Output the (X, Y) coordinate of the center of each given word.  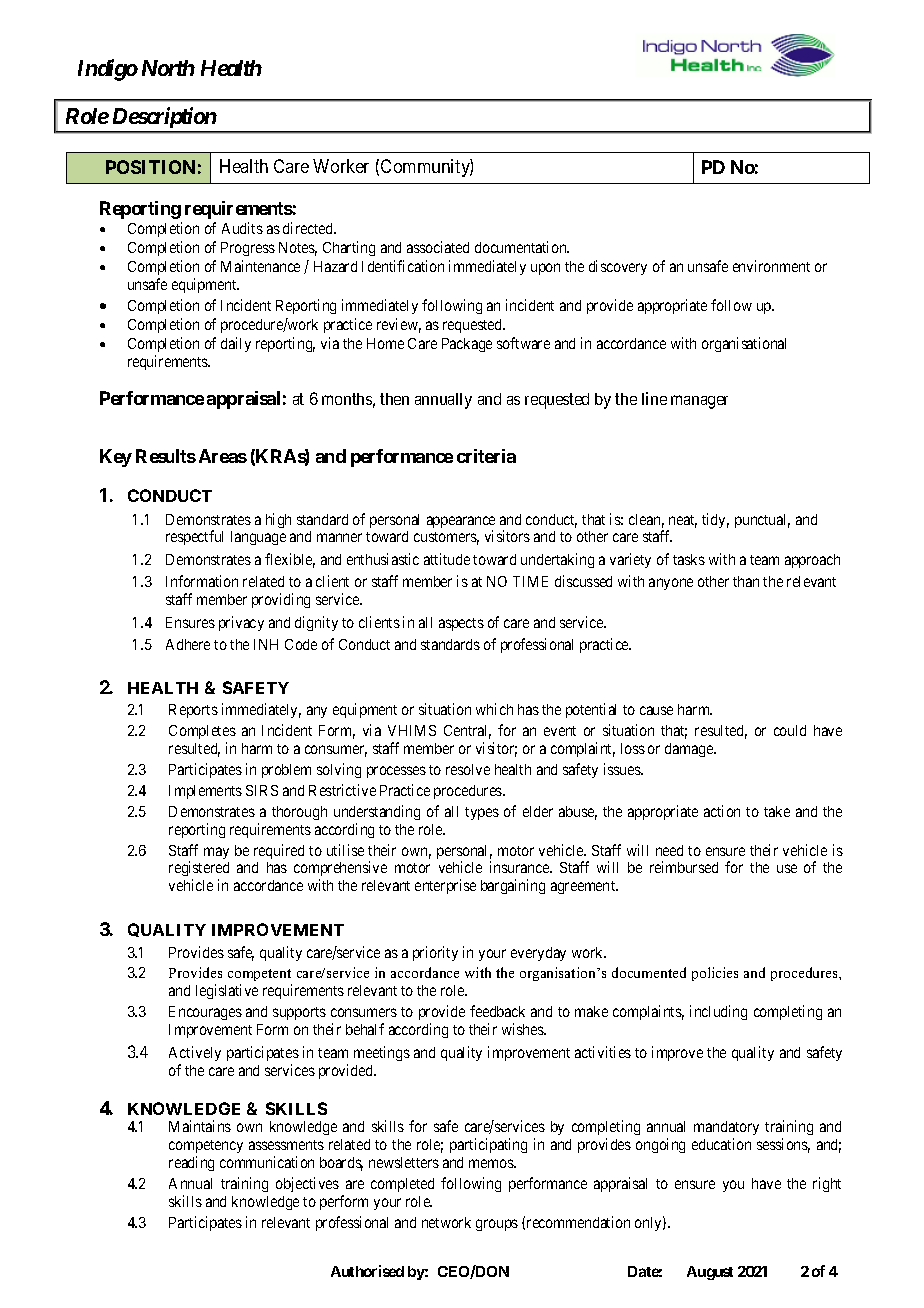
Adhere (188, 644)
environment (771, 266)
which (494, 709)
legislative (227, 991)
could (790, 730)
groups (497, 1225)
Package (467, 345)
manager (699, 402)
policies (715, 974)
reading (191, 1163)
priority (435, 953)
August (710, 1273)
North (168, 68)
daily (236, 344)
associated (438, 247)
